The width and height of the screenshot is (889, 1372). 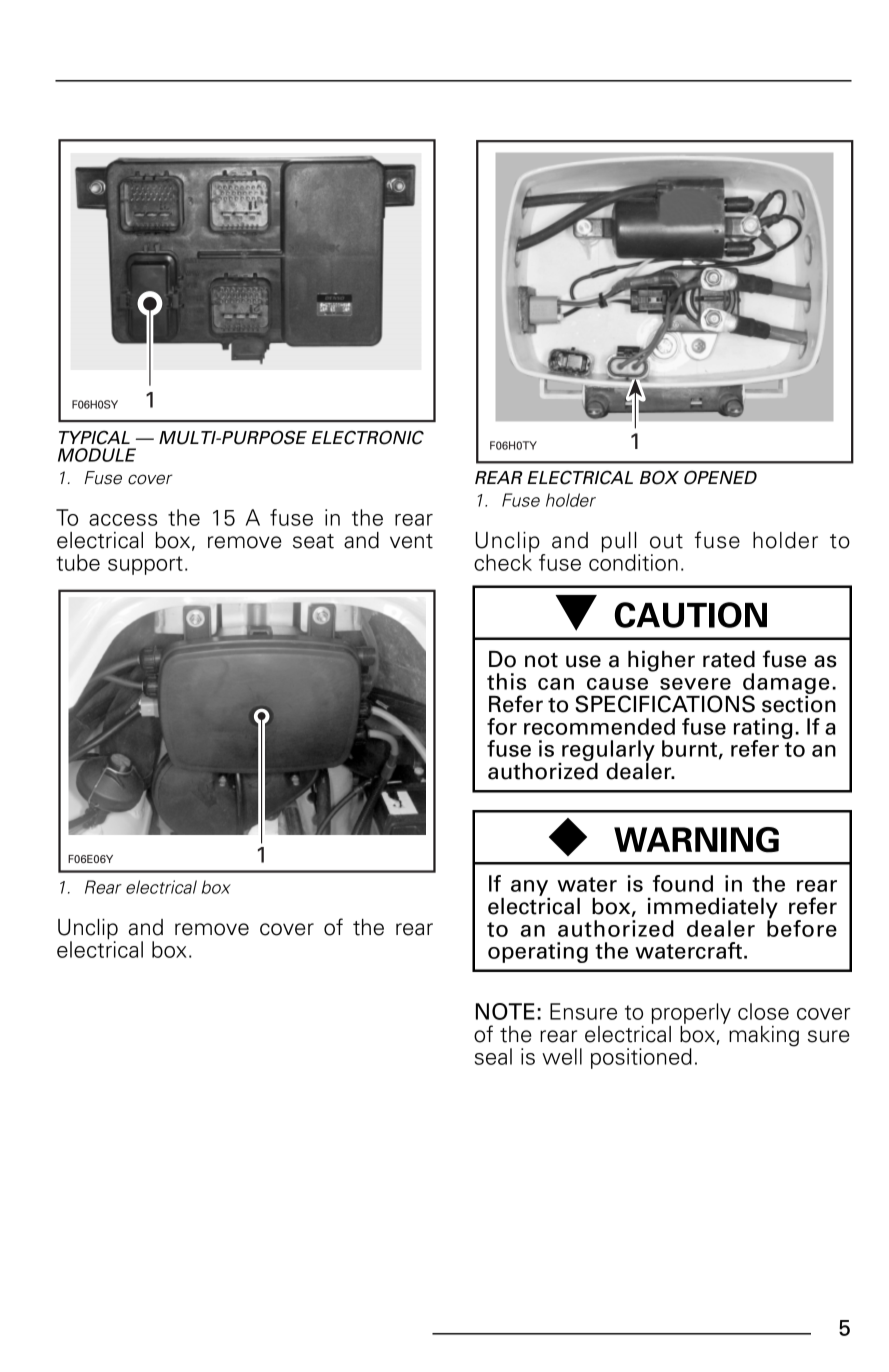 What do you see at coordinates (666, 541) in the screenshot?
I see `out` at bounding box center [666, 541].
